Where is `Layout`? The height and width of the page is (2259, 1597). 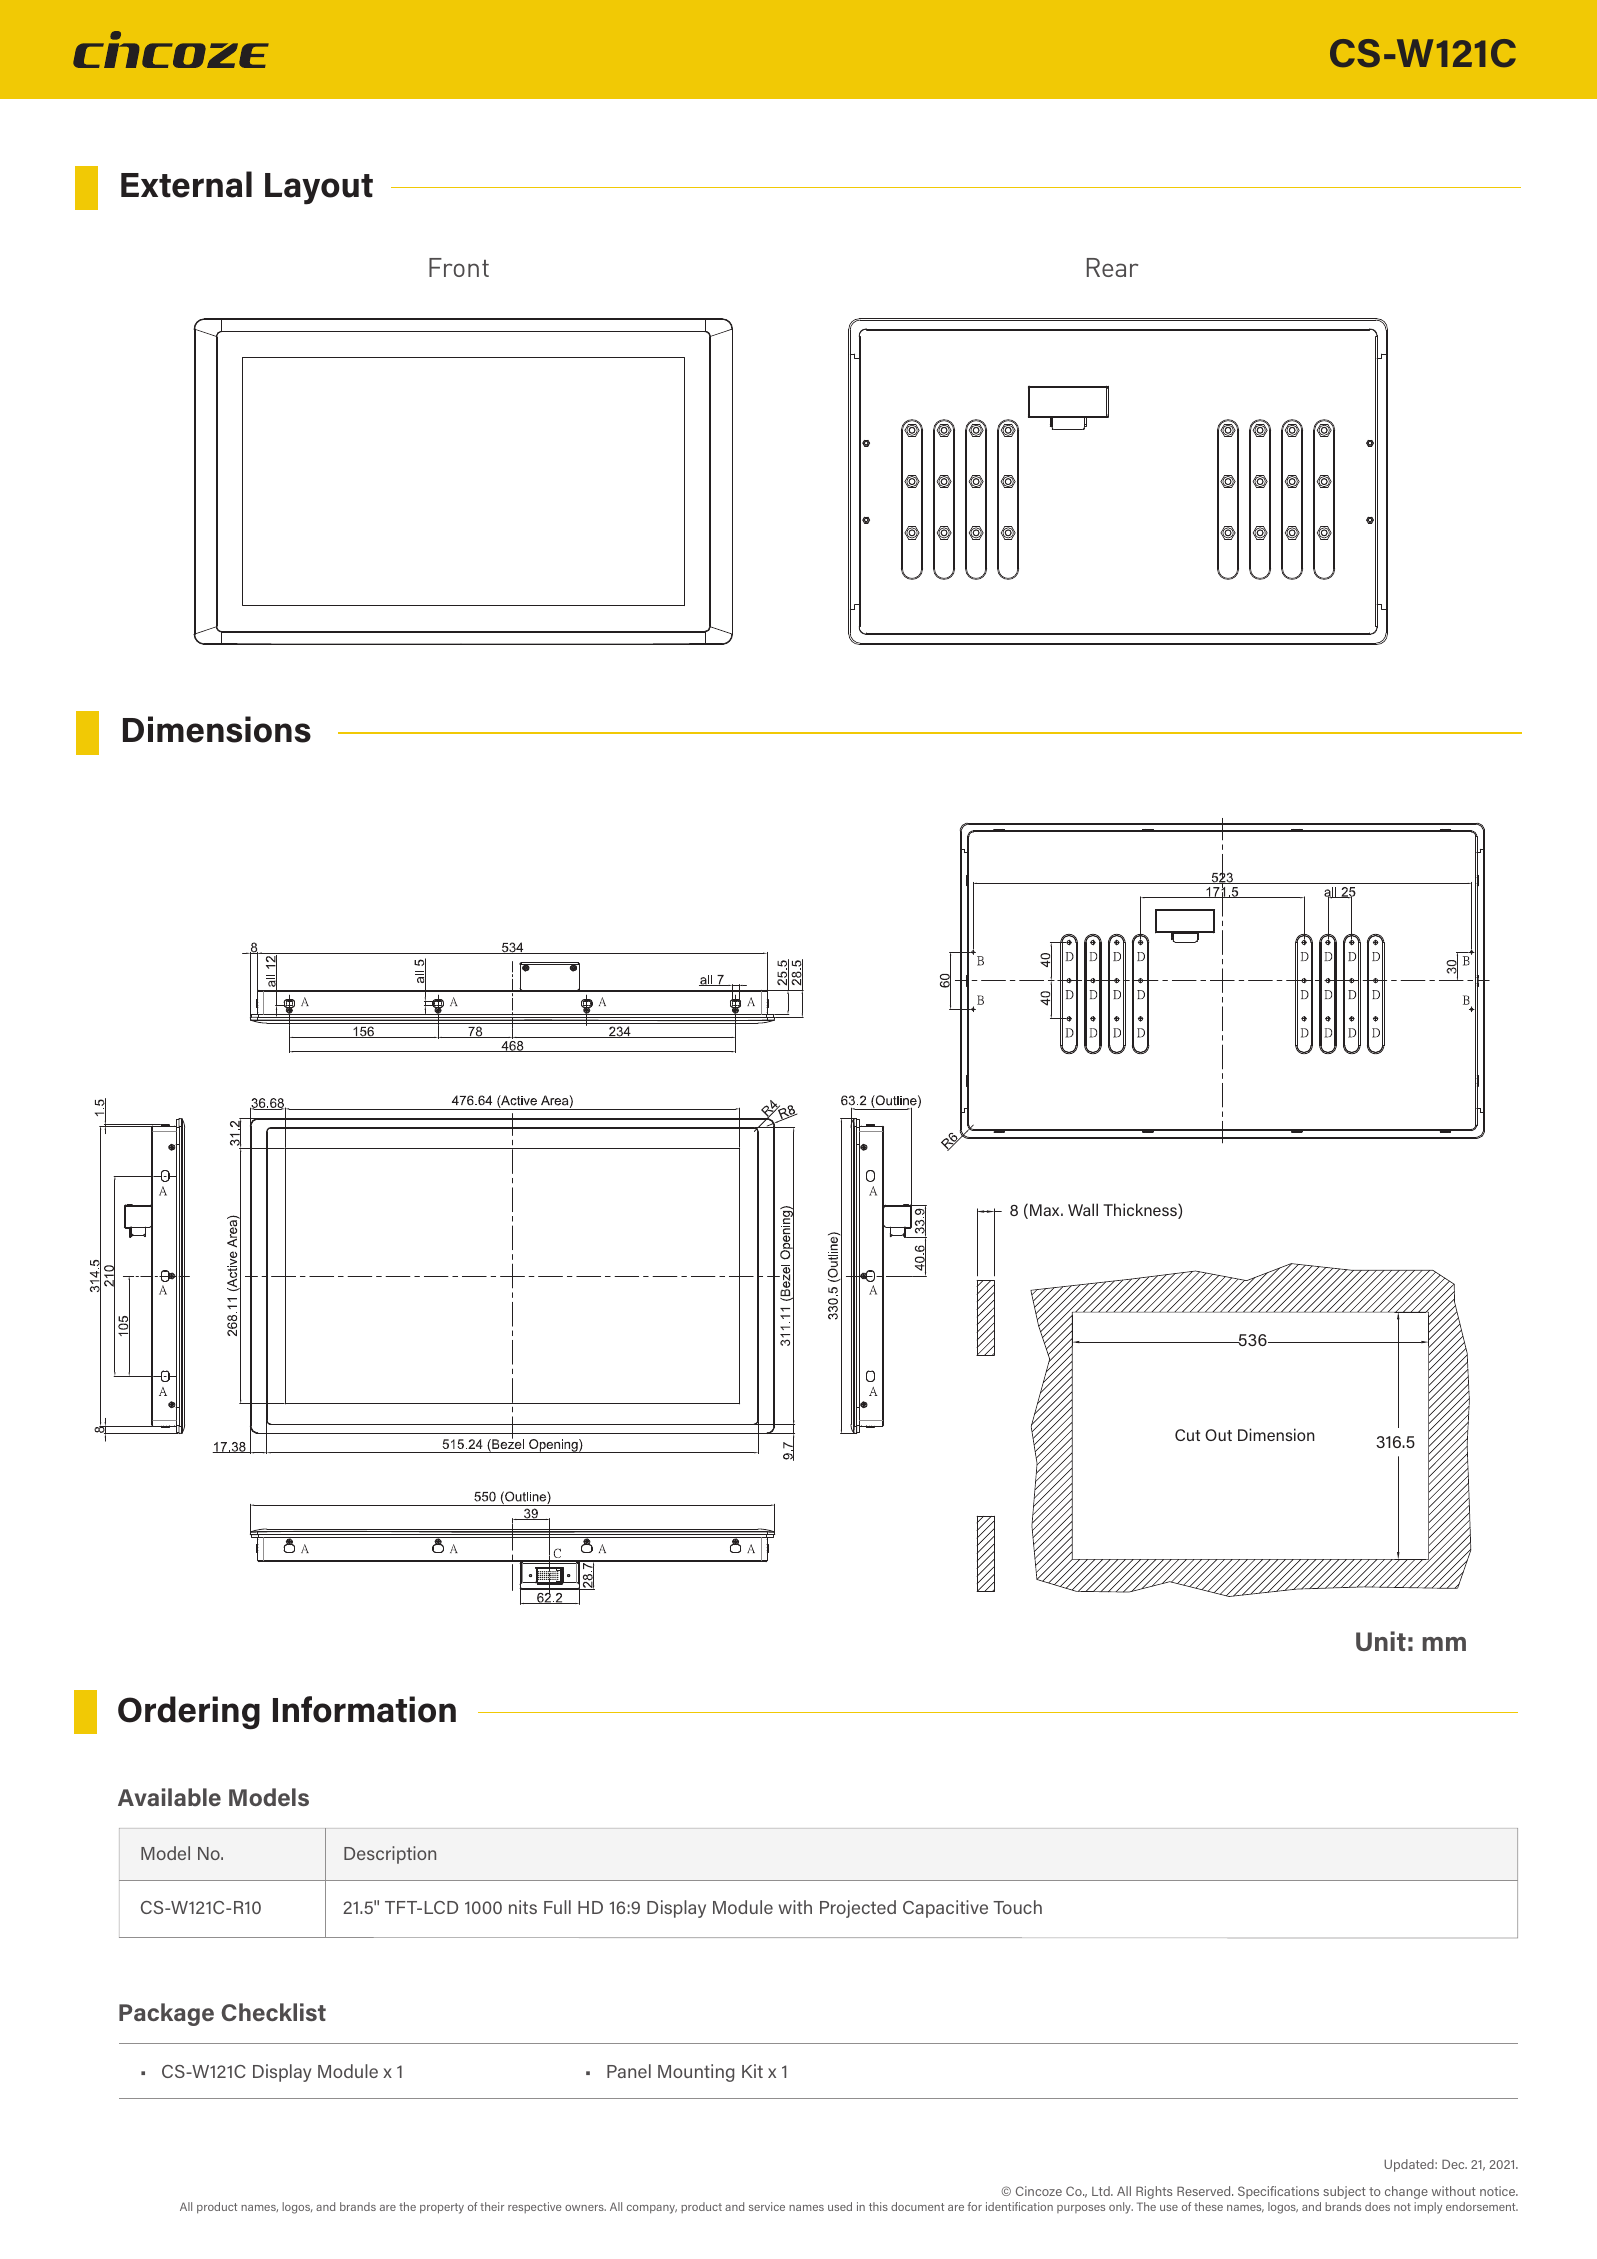
Layout is located at coordinates (319, 189).
